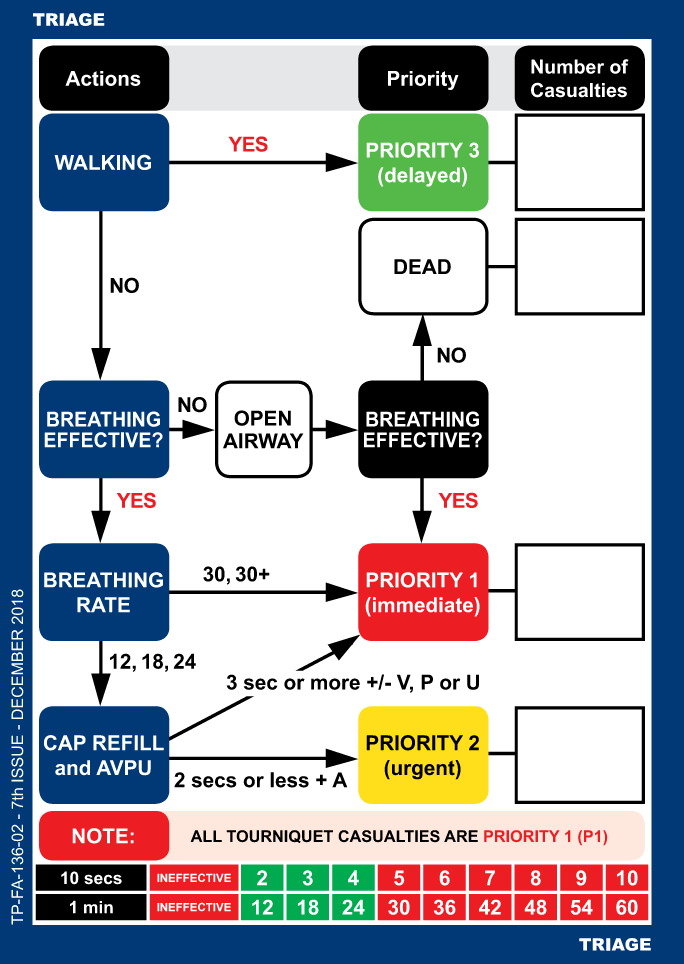  I want to click on ARE, so click(461, 836).
